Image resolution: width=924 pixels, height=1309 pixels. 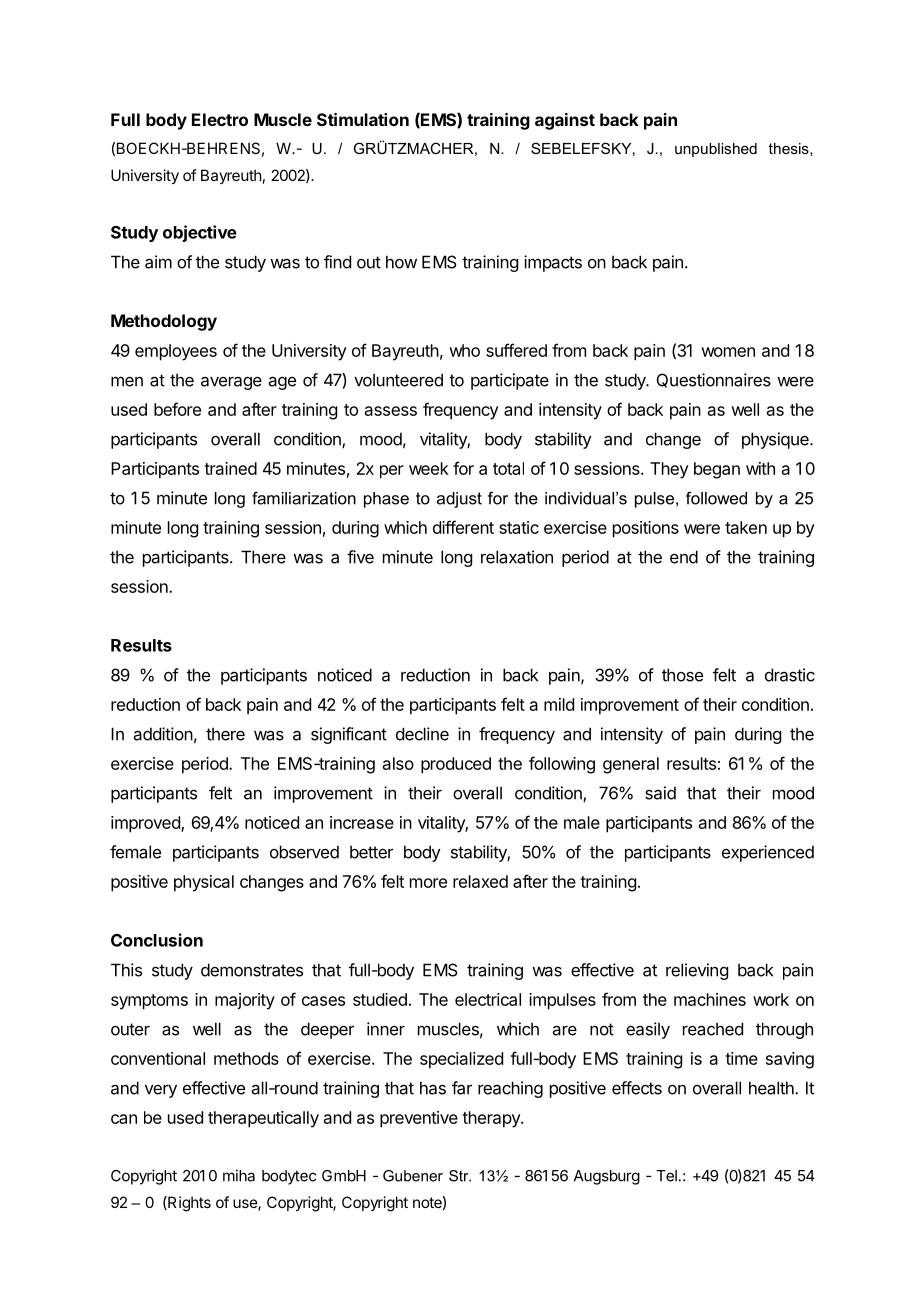 What do you see at coordinates (682, 675) in the image?
I see `those` at bounding box center [682, 675].
